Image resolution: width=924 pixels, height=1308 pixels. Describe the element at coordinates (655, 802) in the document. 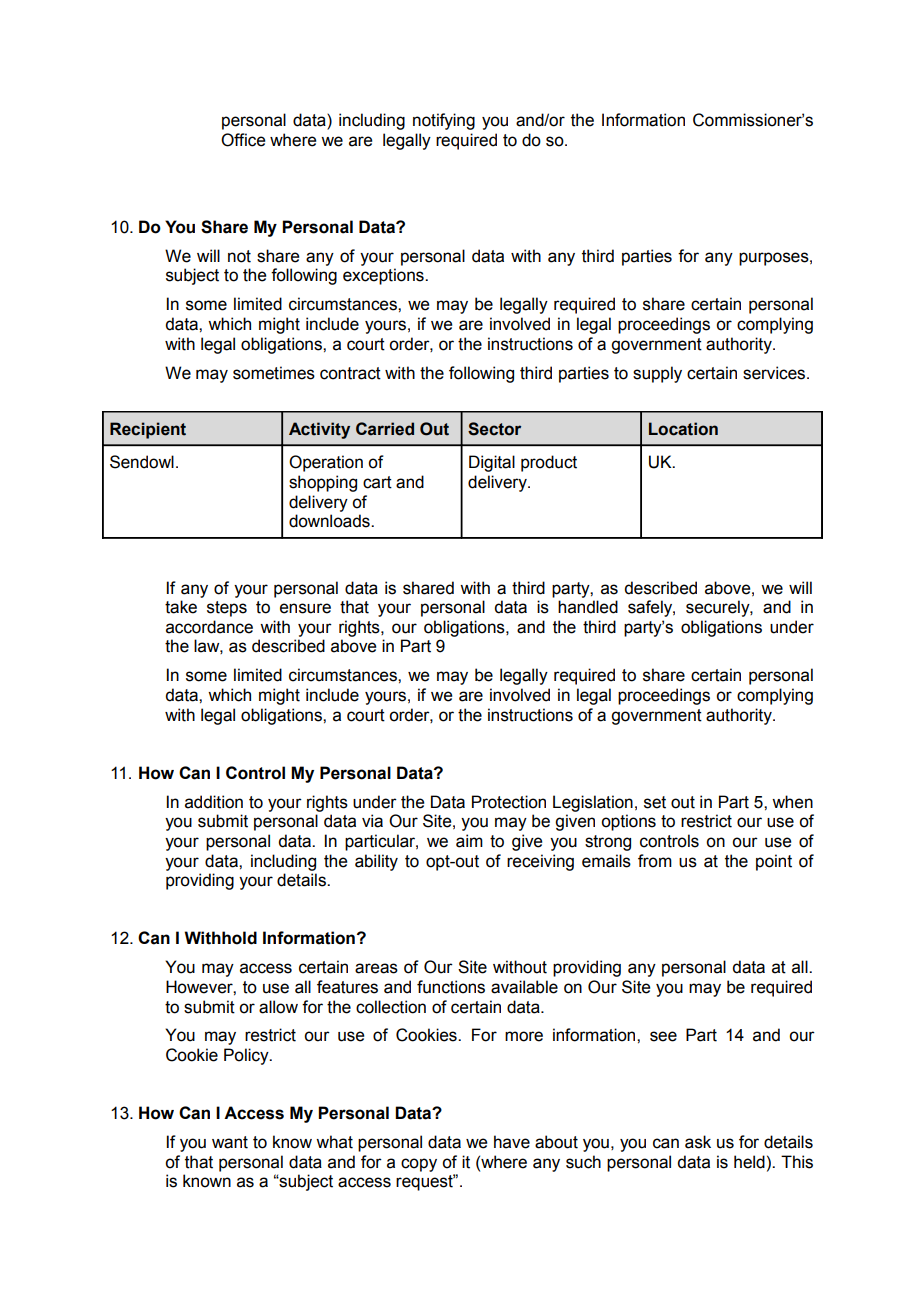

I see `set` at that location.
